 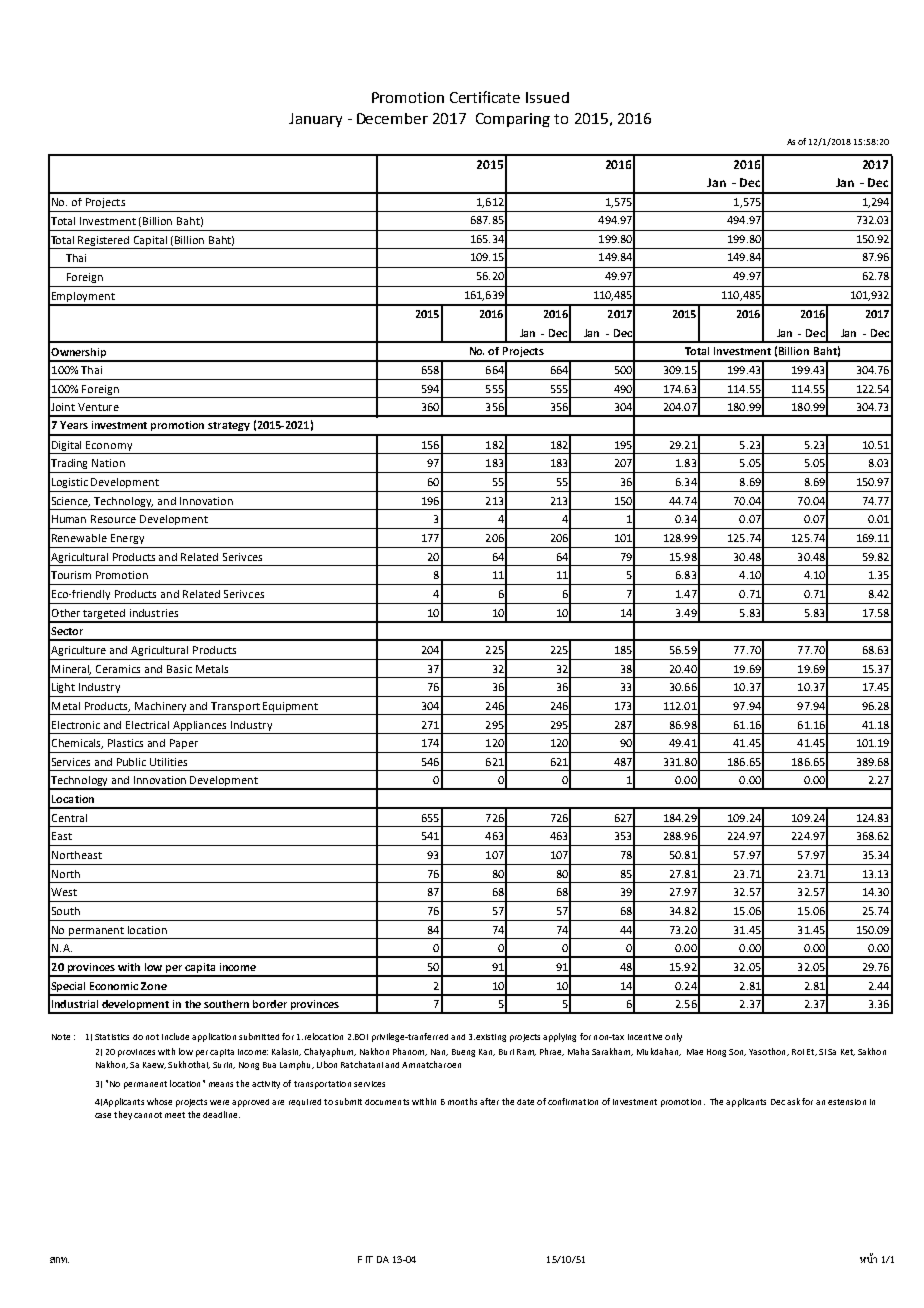 I want to click on Appliances, so click(x=199, y=726).
